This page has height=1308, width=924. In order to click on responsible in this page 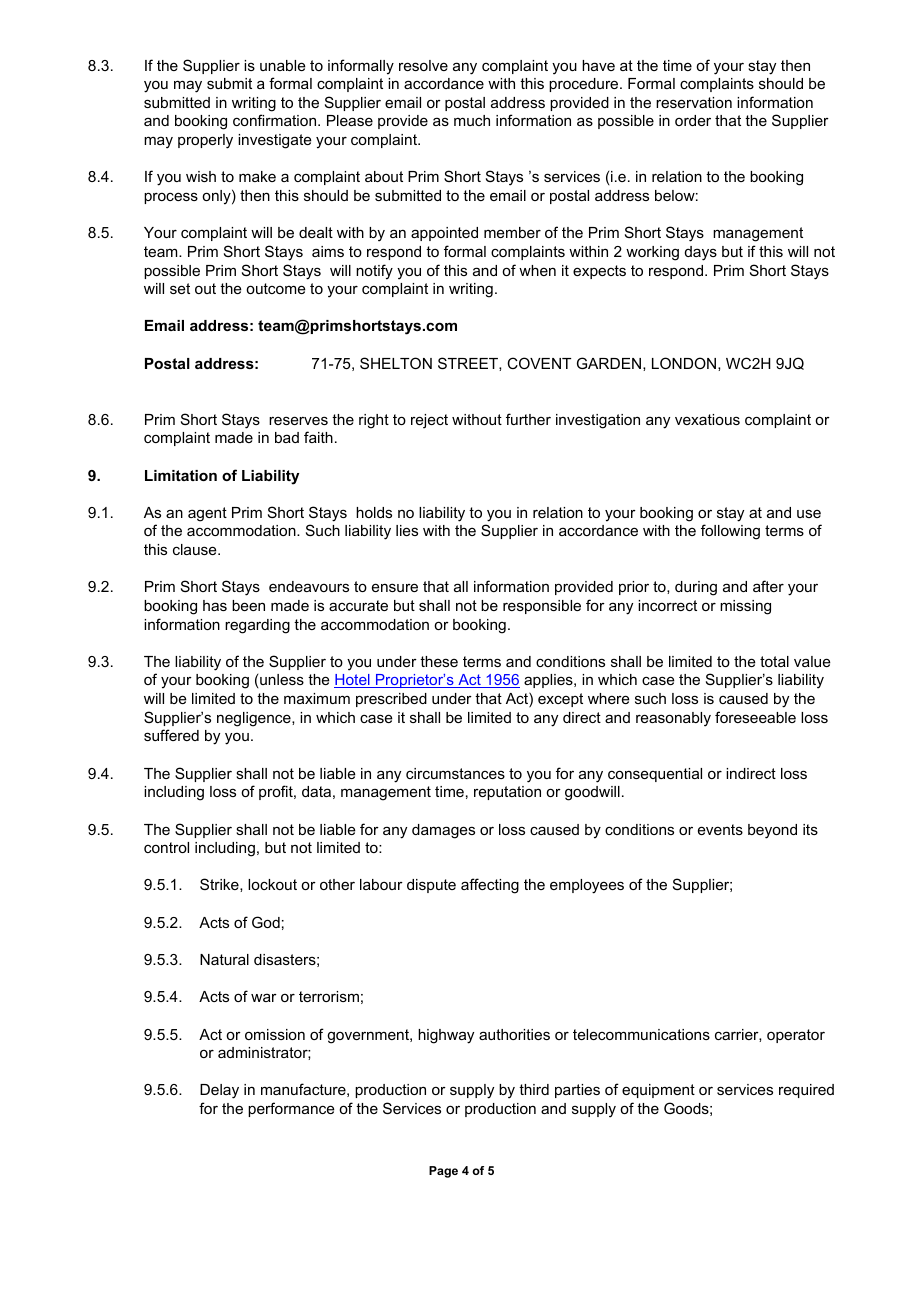, I will do `click(542, 607)`.
